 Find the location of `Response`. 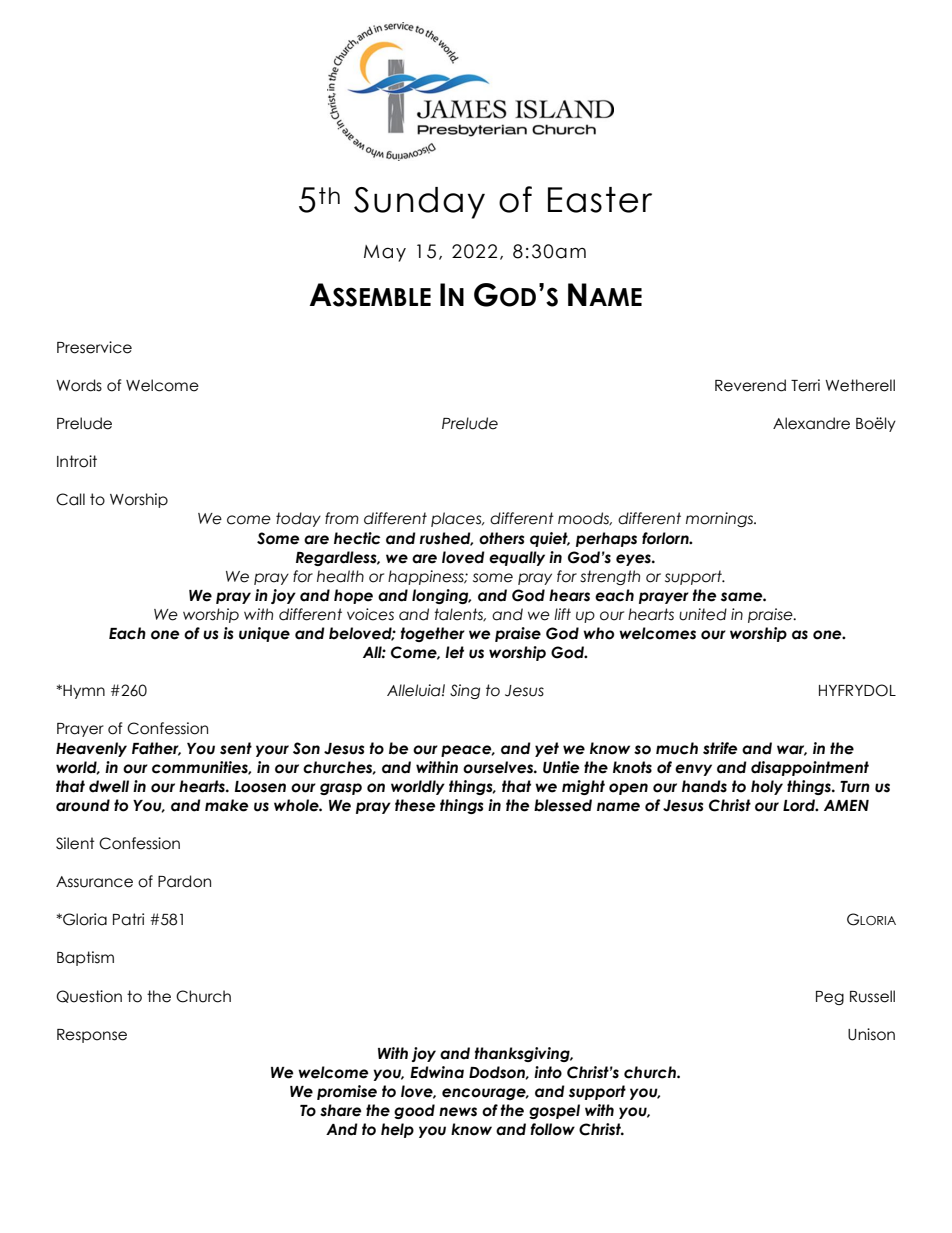

Response is located at coordinates (92, 1036).
